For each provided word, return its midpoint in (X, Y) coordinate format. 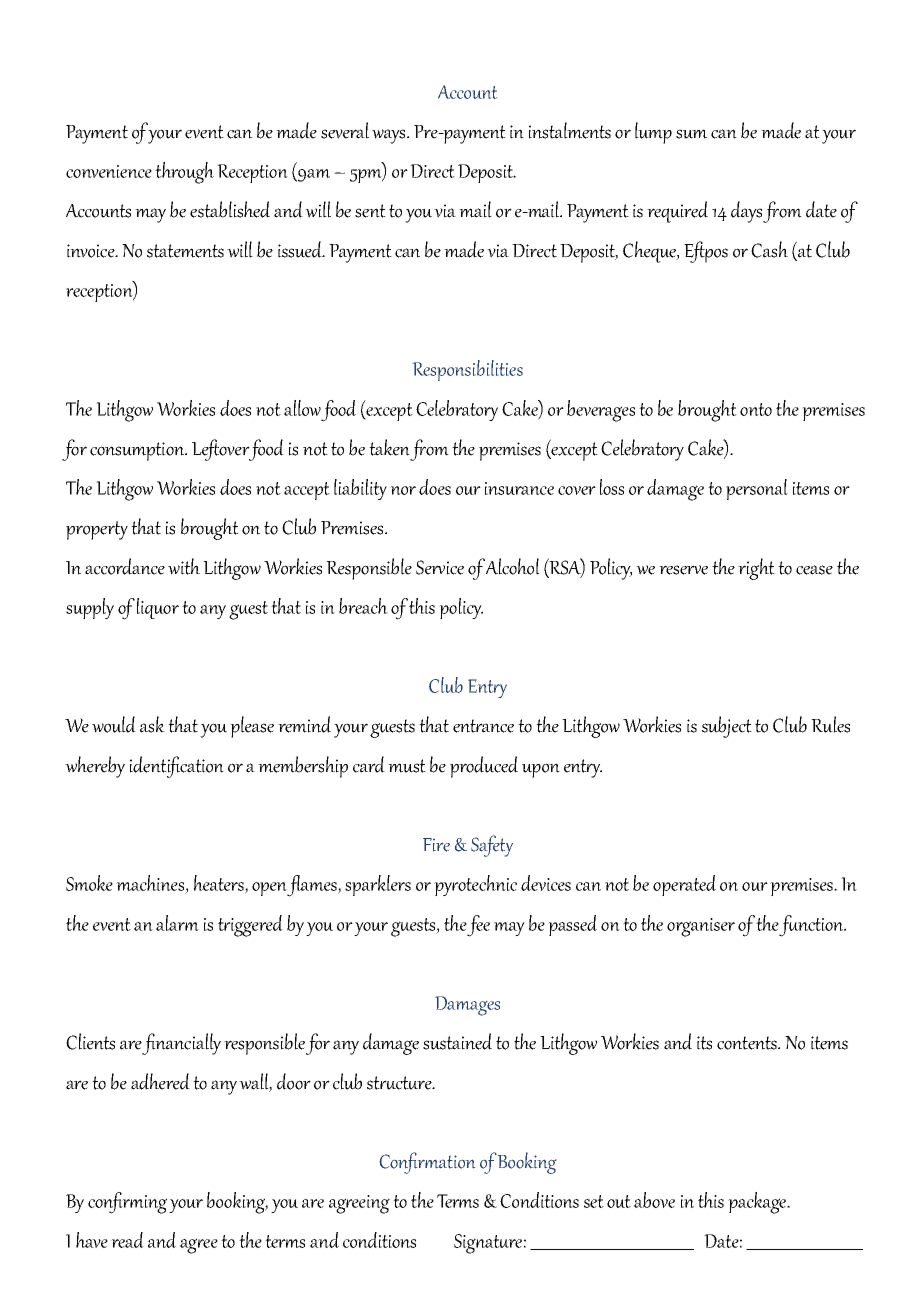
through (184, 173)
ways (390, 136)
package (758, 1203)
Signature (488, 1244)
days (747, 212)
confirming (127, 1203)
